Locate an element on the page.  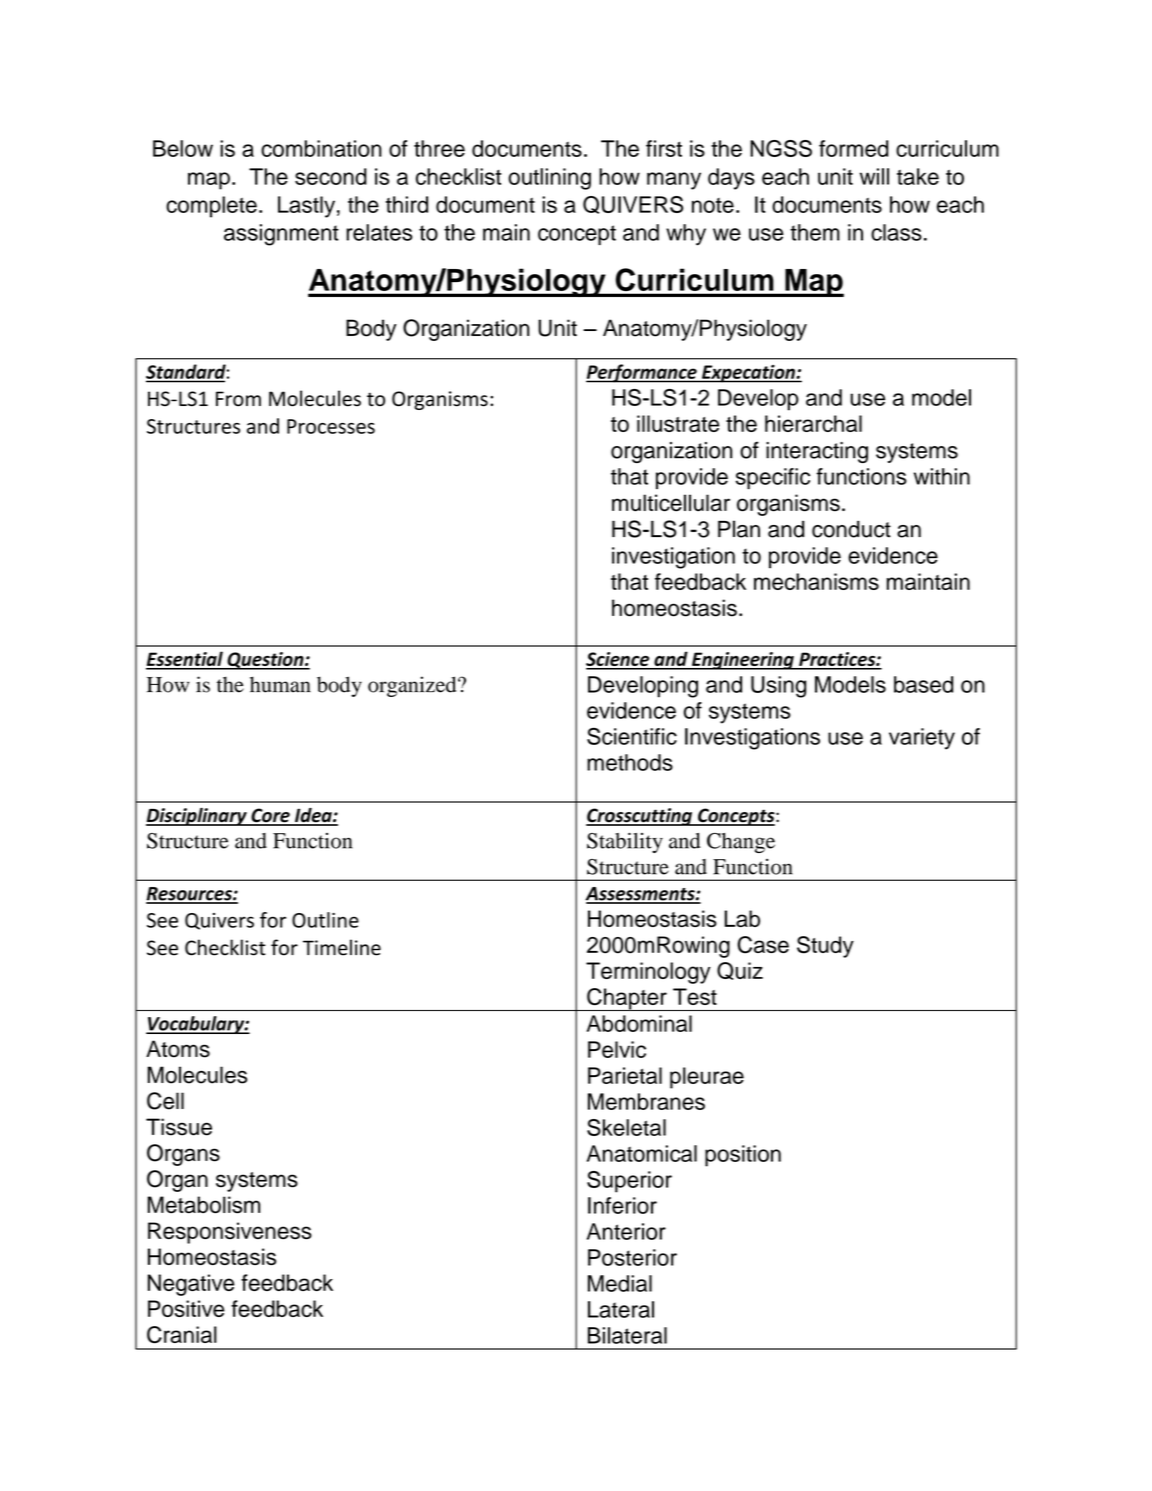
human is located at coordinates (280, 684).
